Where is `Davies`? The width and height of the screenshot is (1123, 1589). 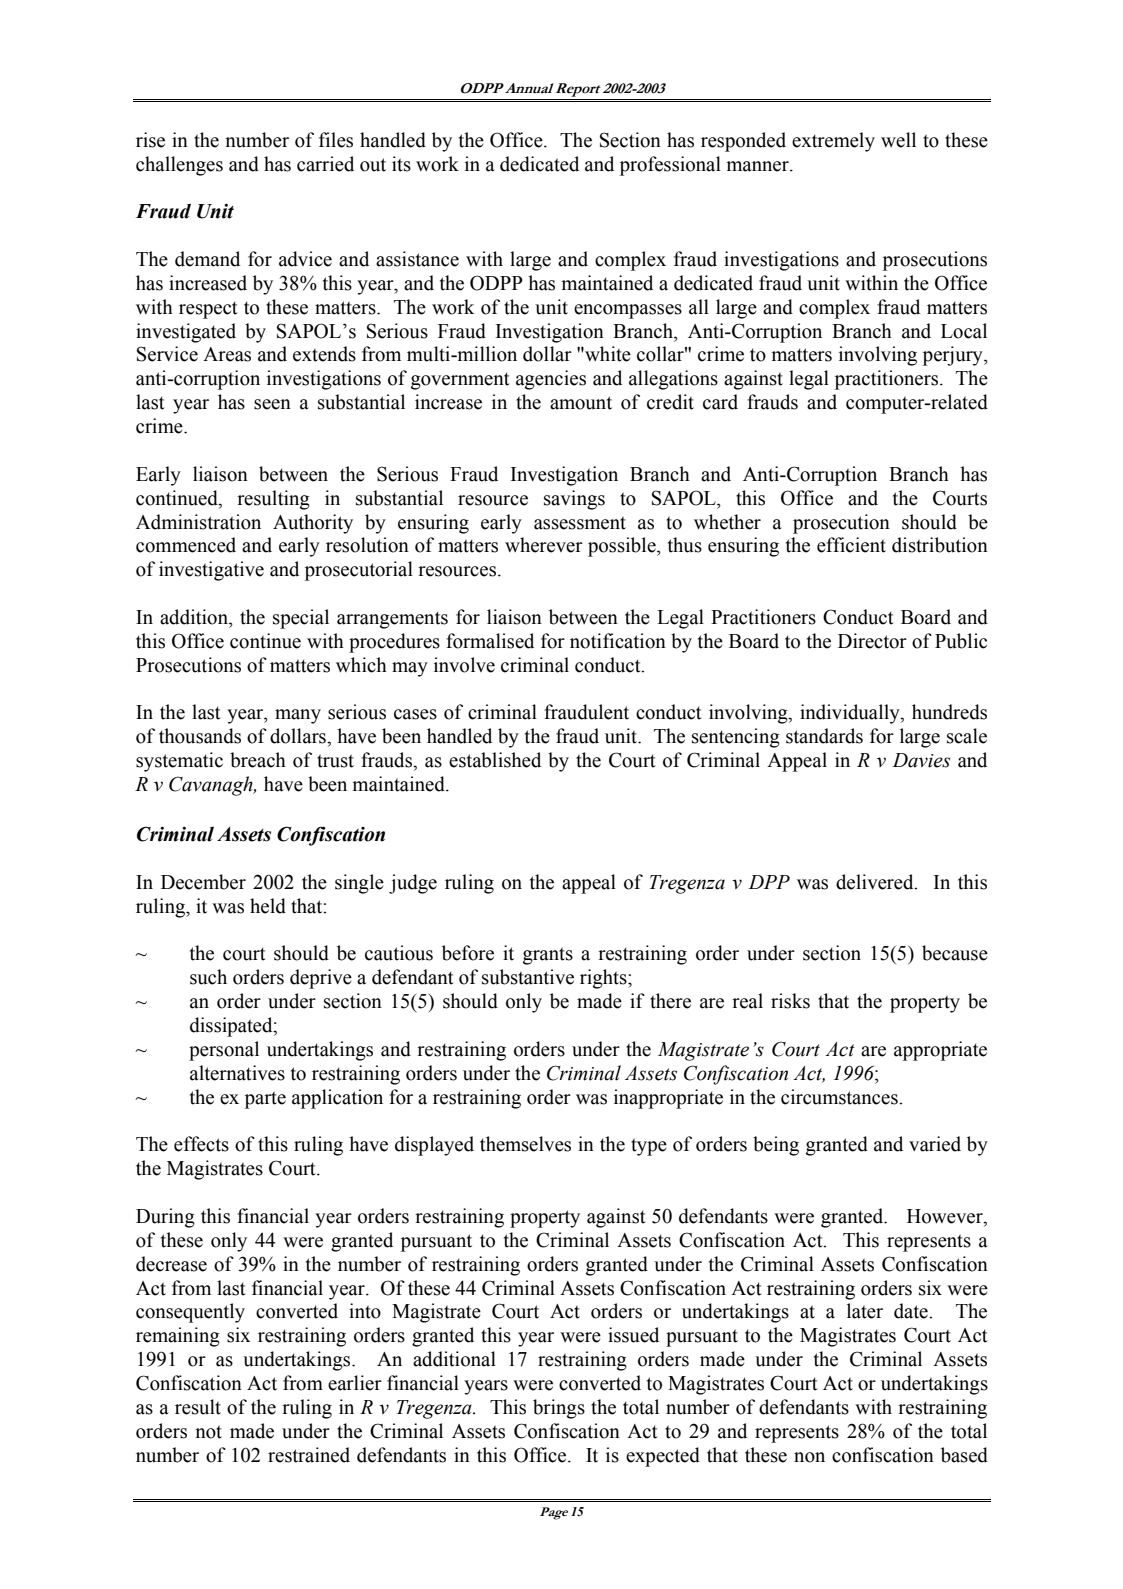 Davies is located at coordinates (921, 760).
